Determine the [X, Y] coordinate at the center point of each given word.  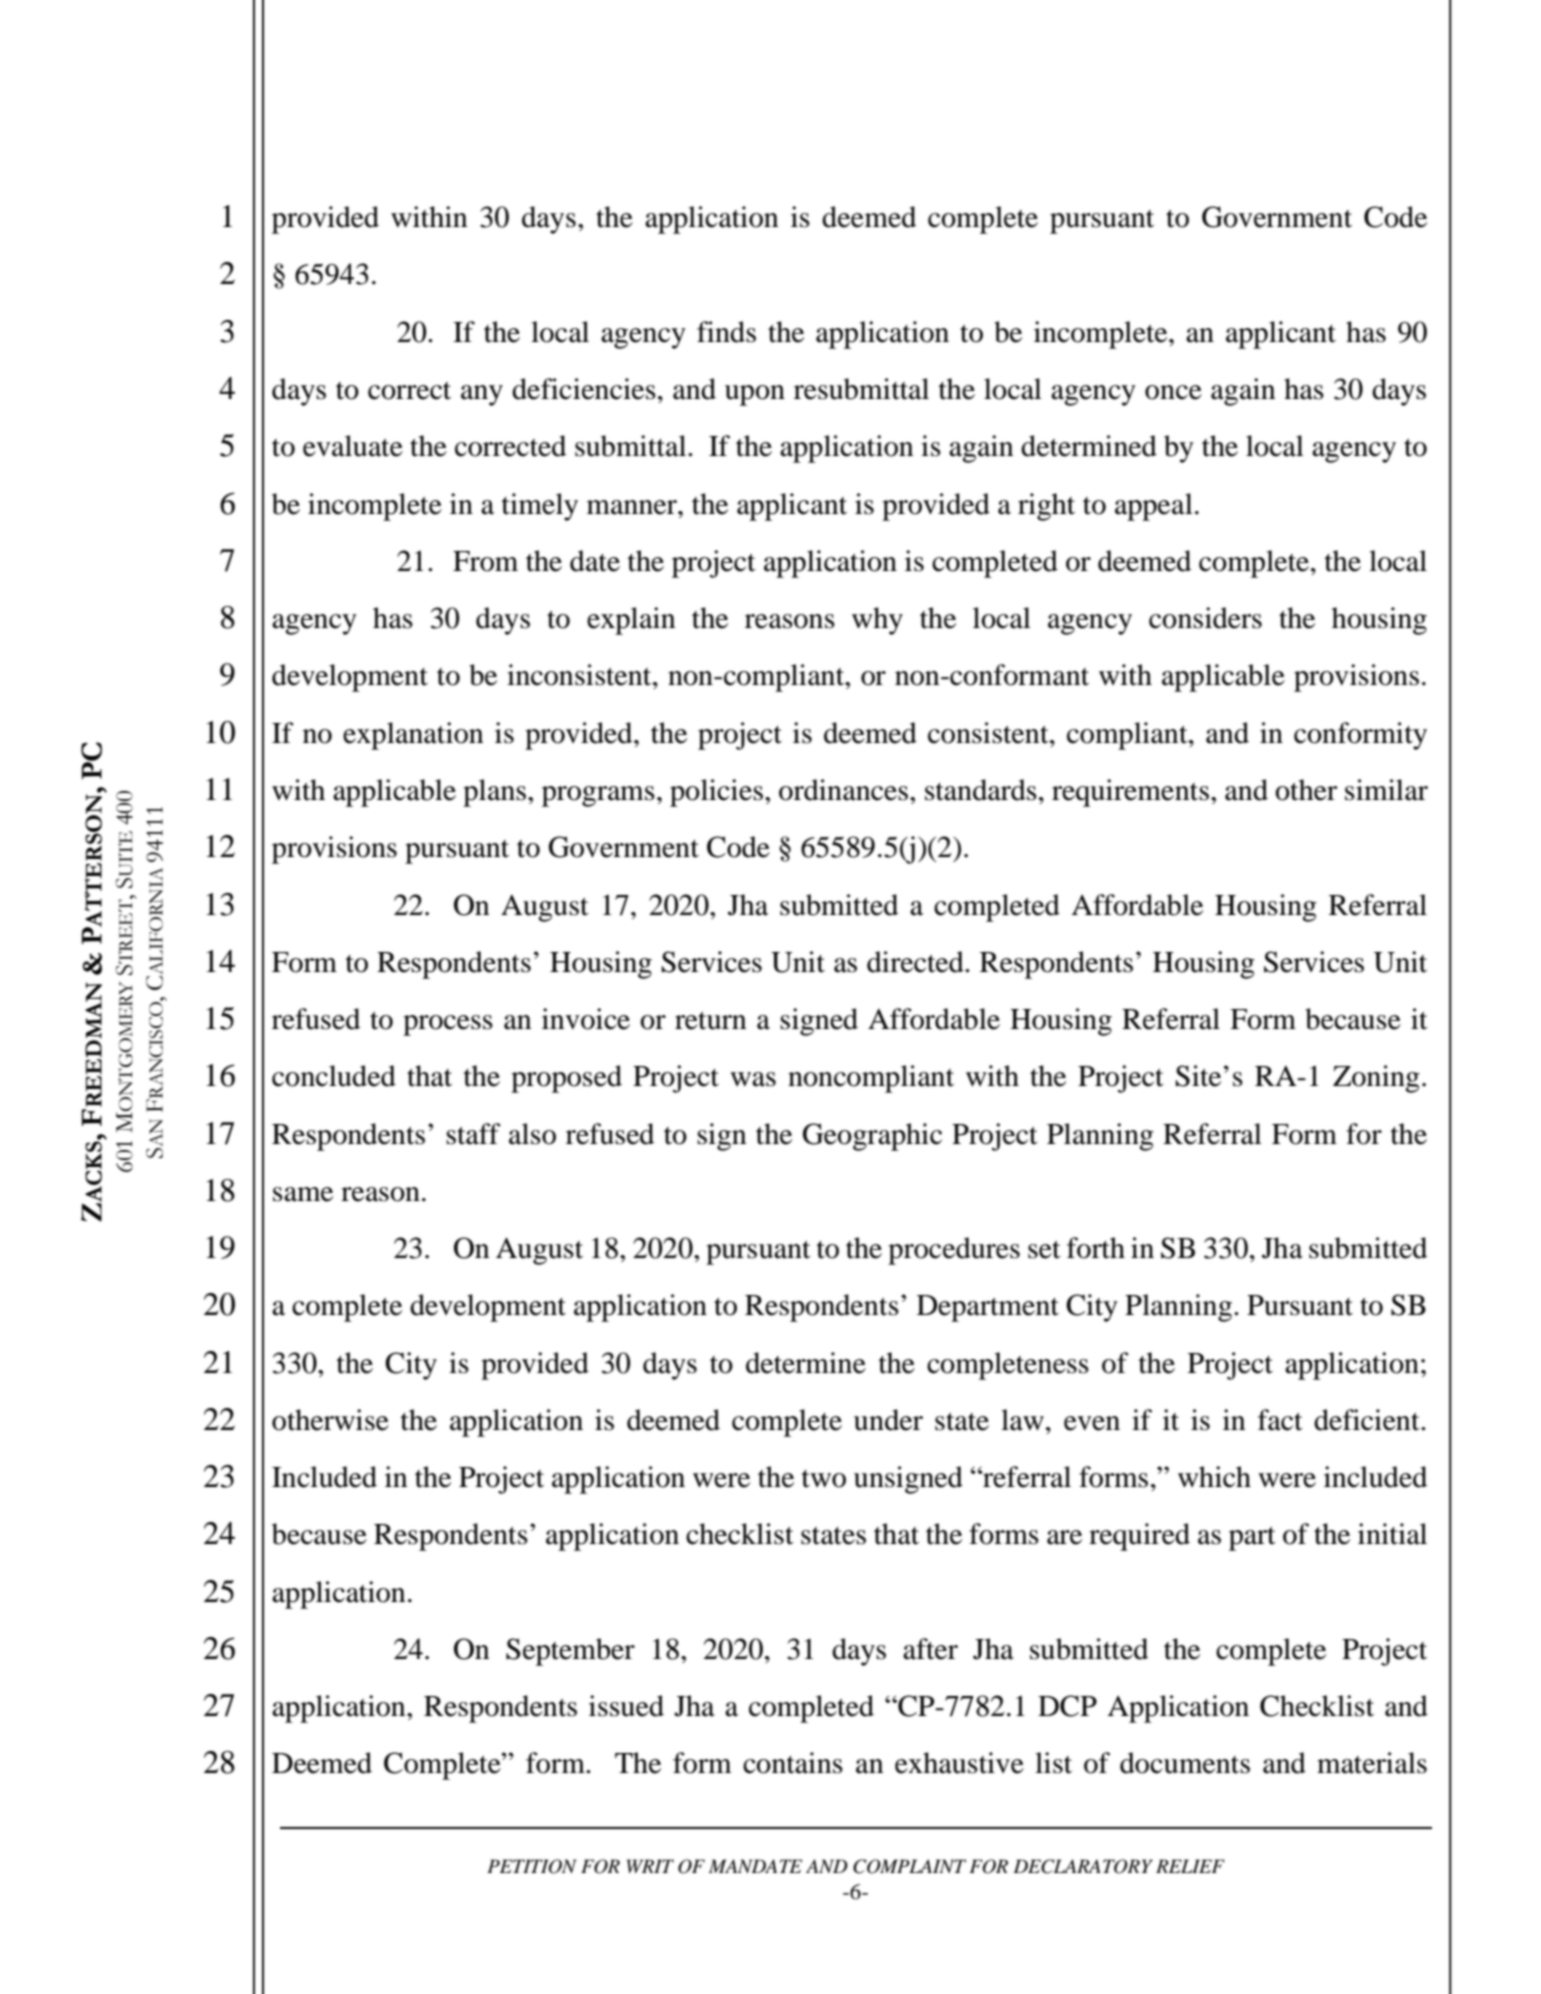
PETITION [531, 1866]
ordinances [843, 790]
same [303, 1194]
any [482, 395]
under [888, 1420]
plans [494, 793]
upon [755, 395]
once [1173, 392]
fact [1280, 1420]
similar [1386, 790]
